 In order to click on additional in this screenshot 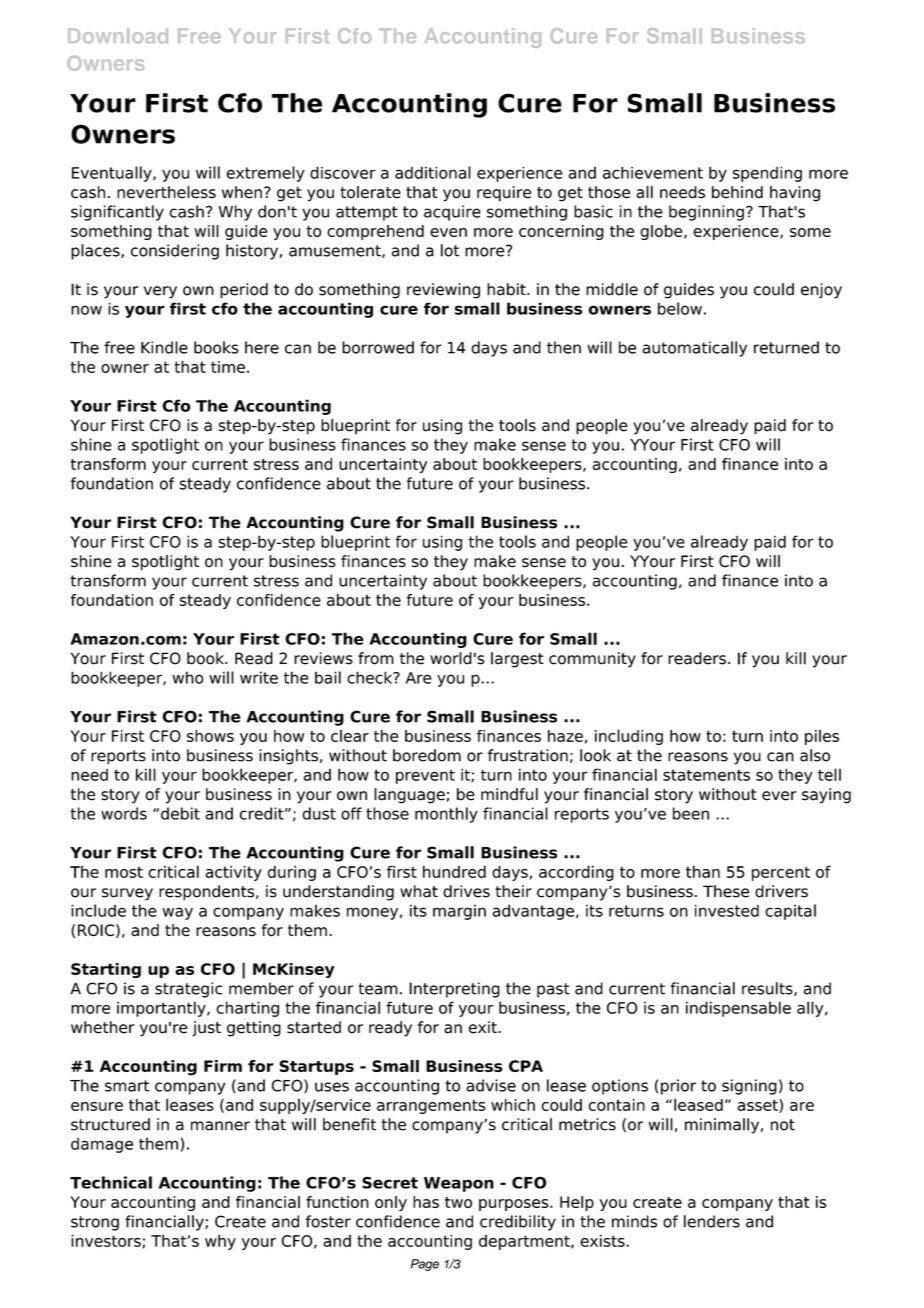, I will do `click(433, 172)`.
